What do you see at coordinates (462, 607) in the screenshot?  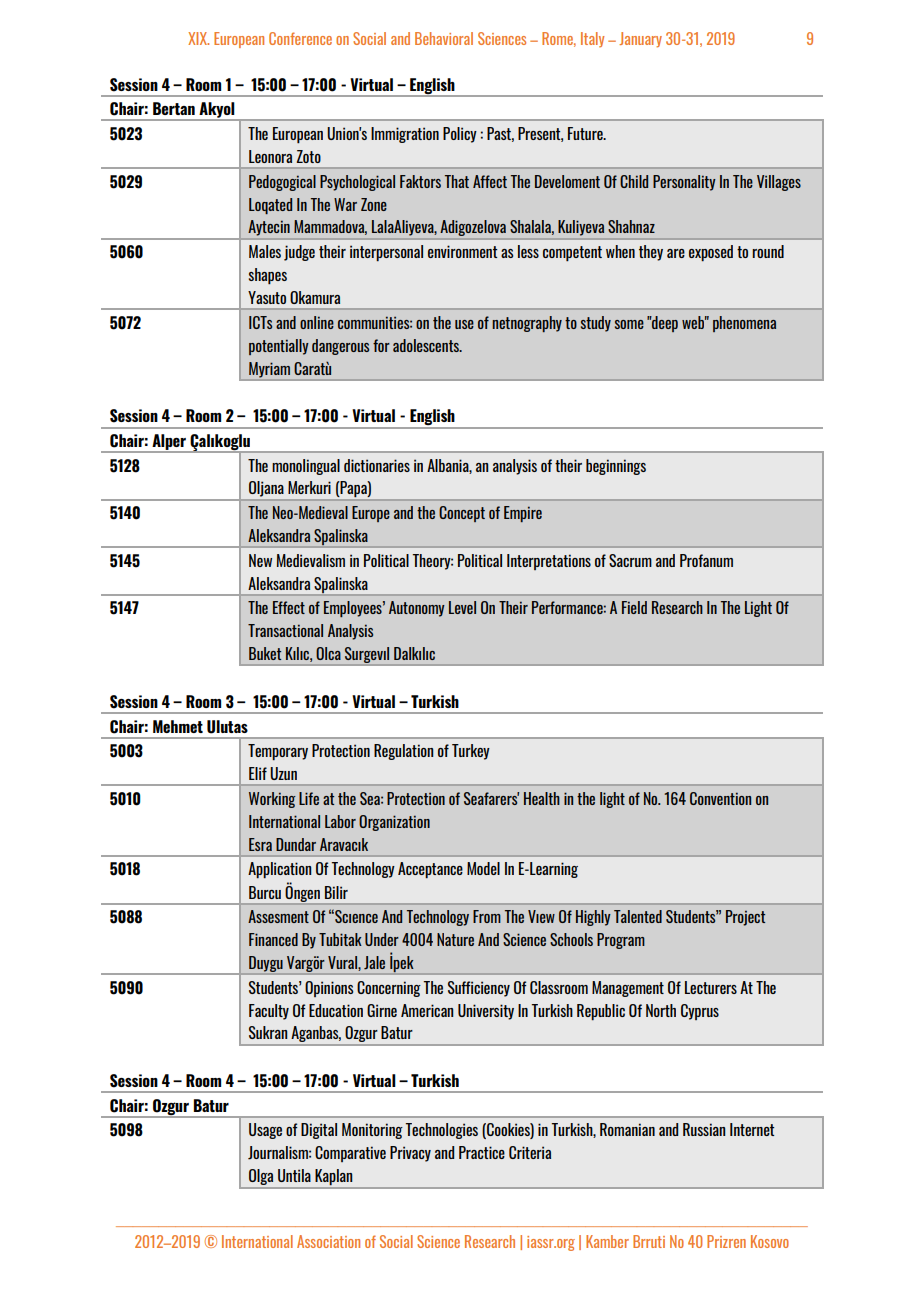 I see `Level` at bounding box center [462, 607].
